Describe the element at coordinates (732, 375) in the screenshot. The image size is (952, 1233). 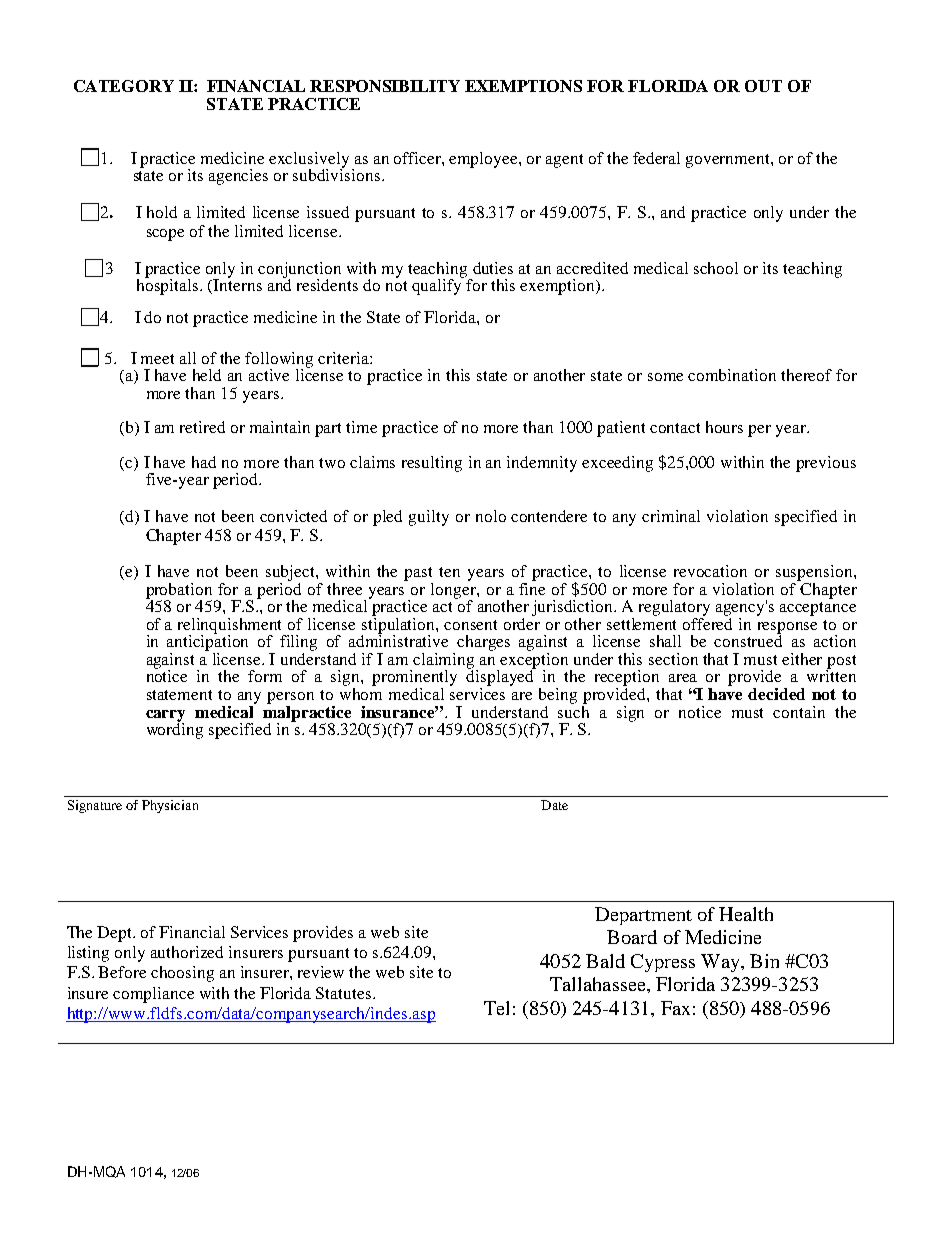
I see `combination` at that location.
